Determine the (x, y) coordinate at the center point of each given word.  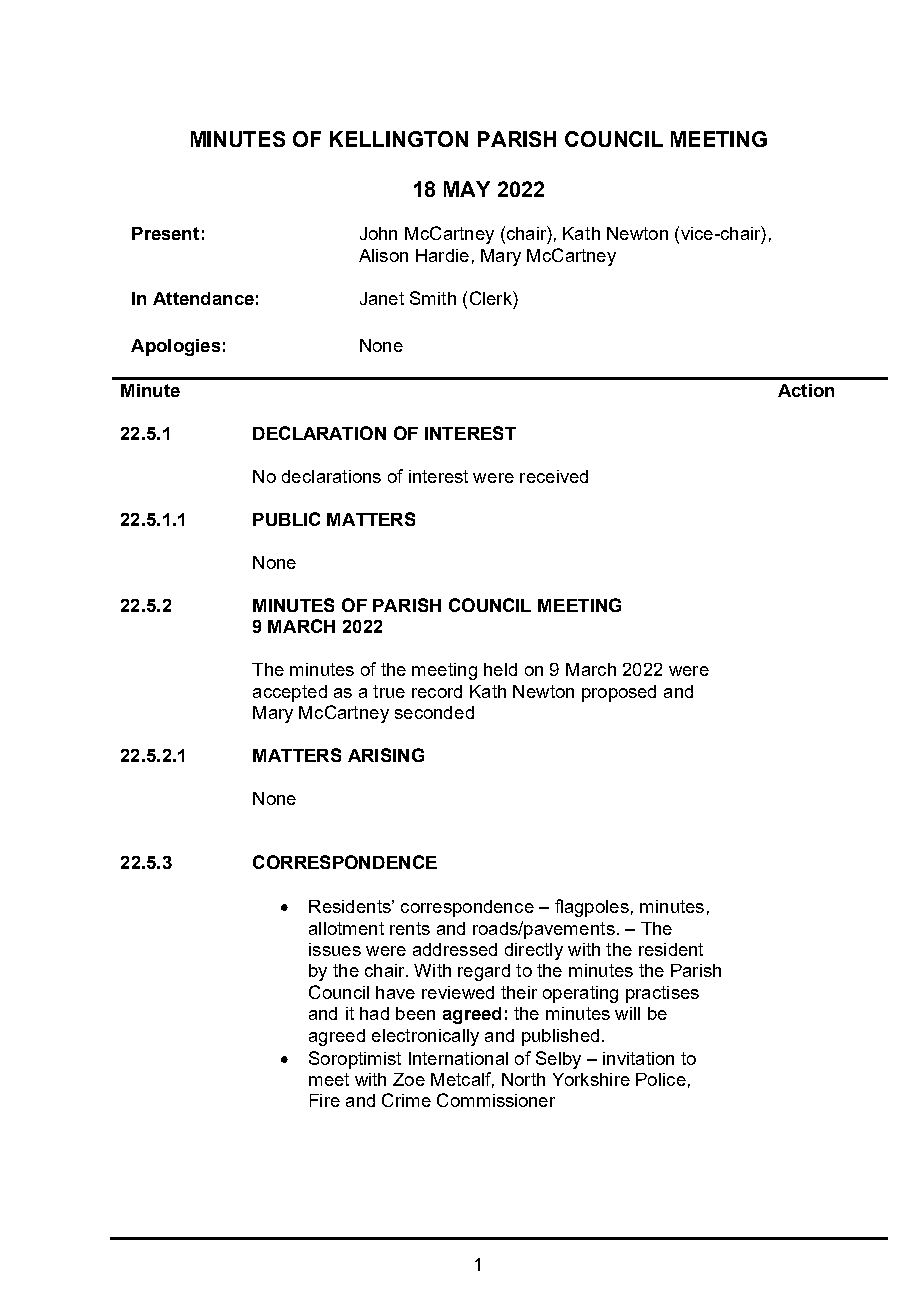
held (500, 669)
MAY (467, 189)
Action (806, 390)
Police (661, 1079)
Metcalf (462, 1080)
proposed (619, 693)
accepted (290, 693)
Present (165, 233)
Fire (325, 1100)
